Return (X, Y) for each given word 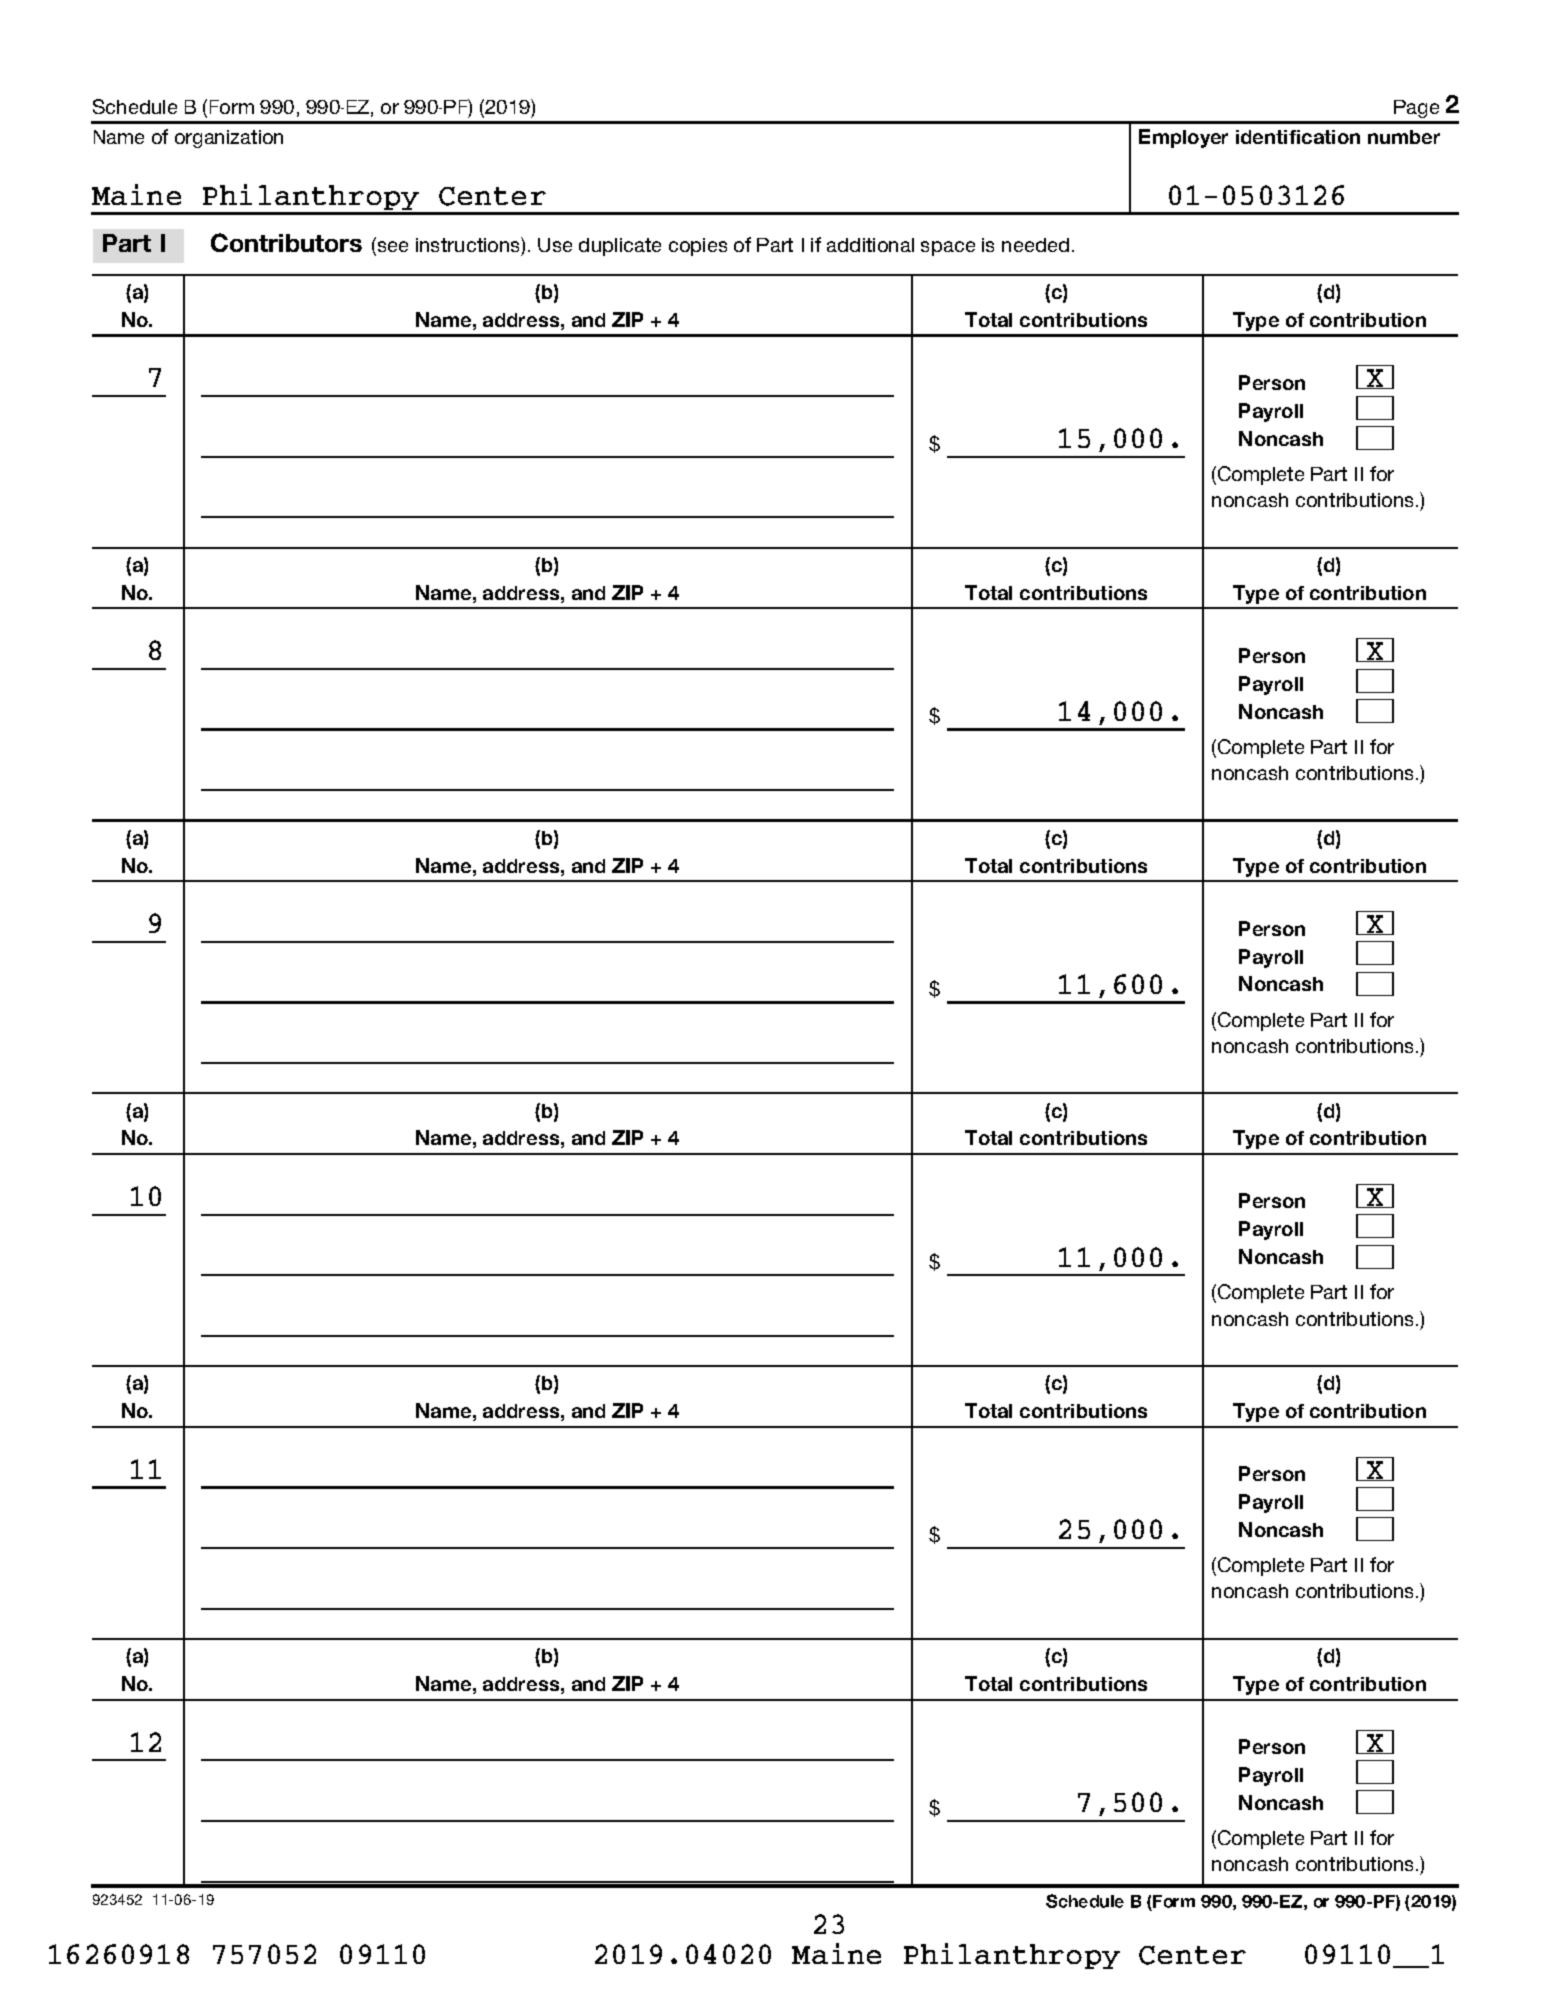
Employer (1183, 138)
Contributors (286, 242)
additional (870, 245)
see (393, 246)
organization (229, 139)
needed (1035, 245)
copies (698, 247)
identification (1298, 137)
